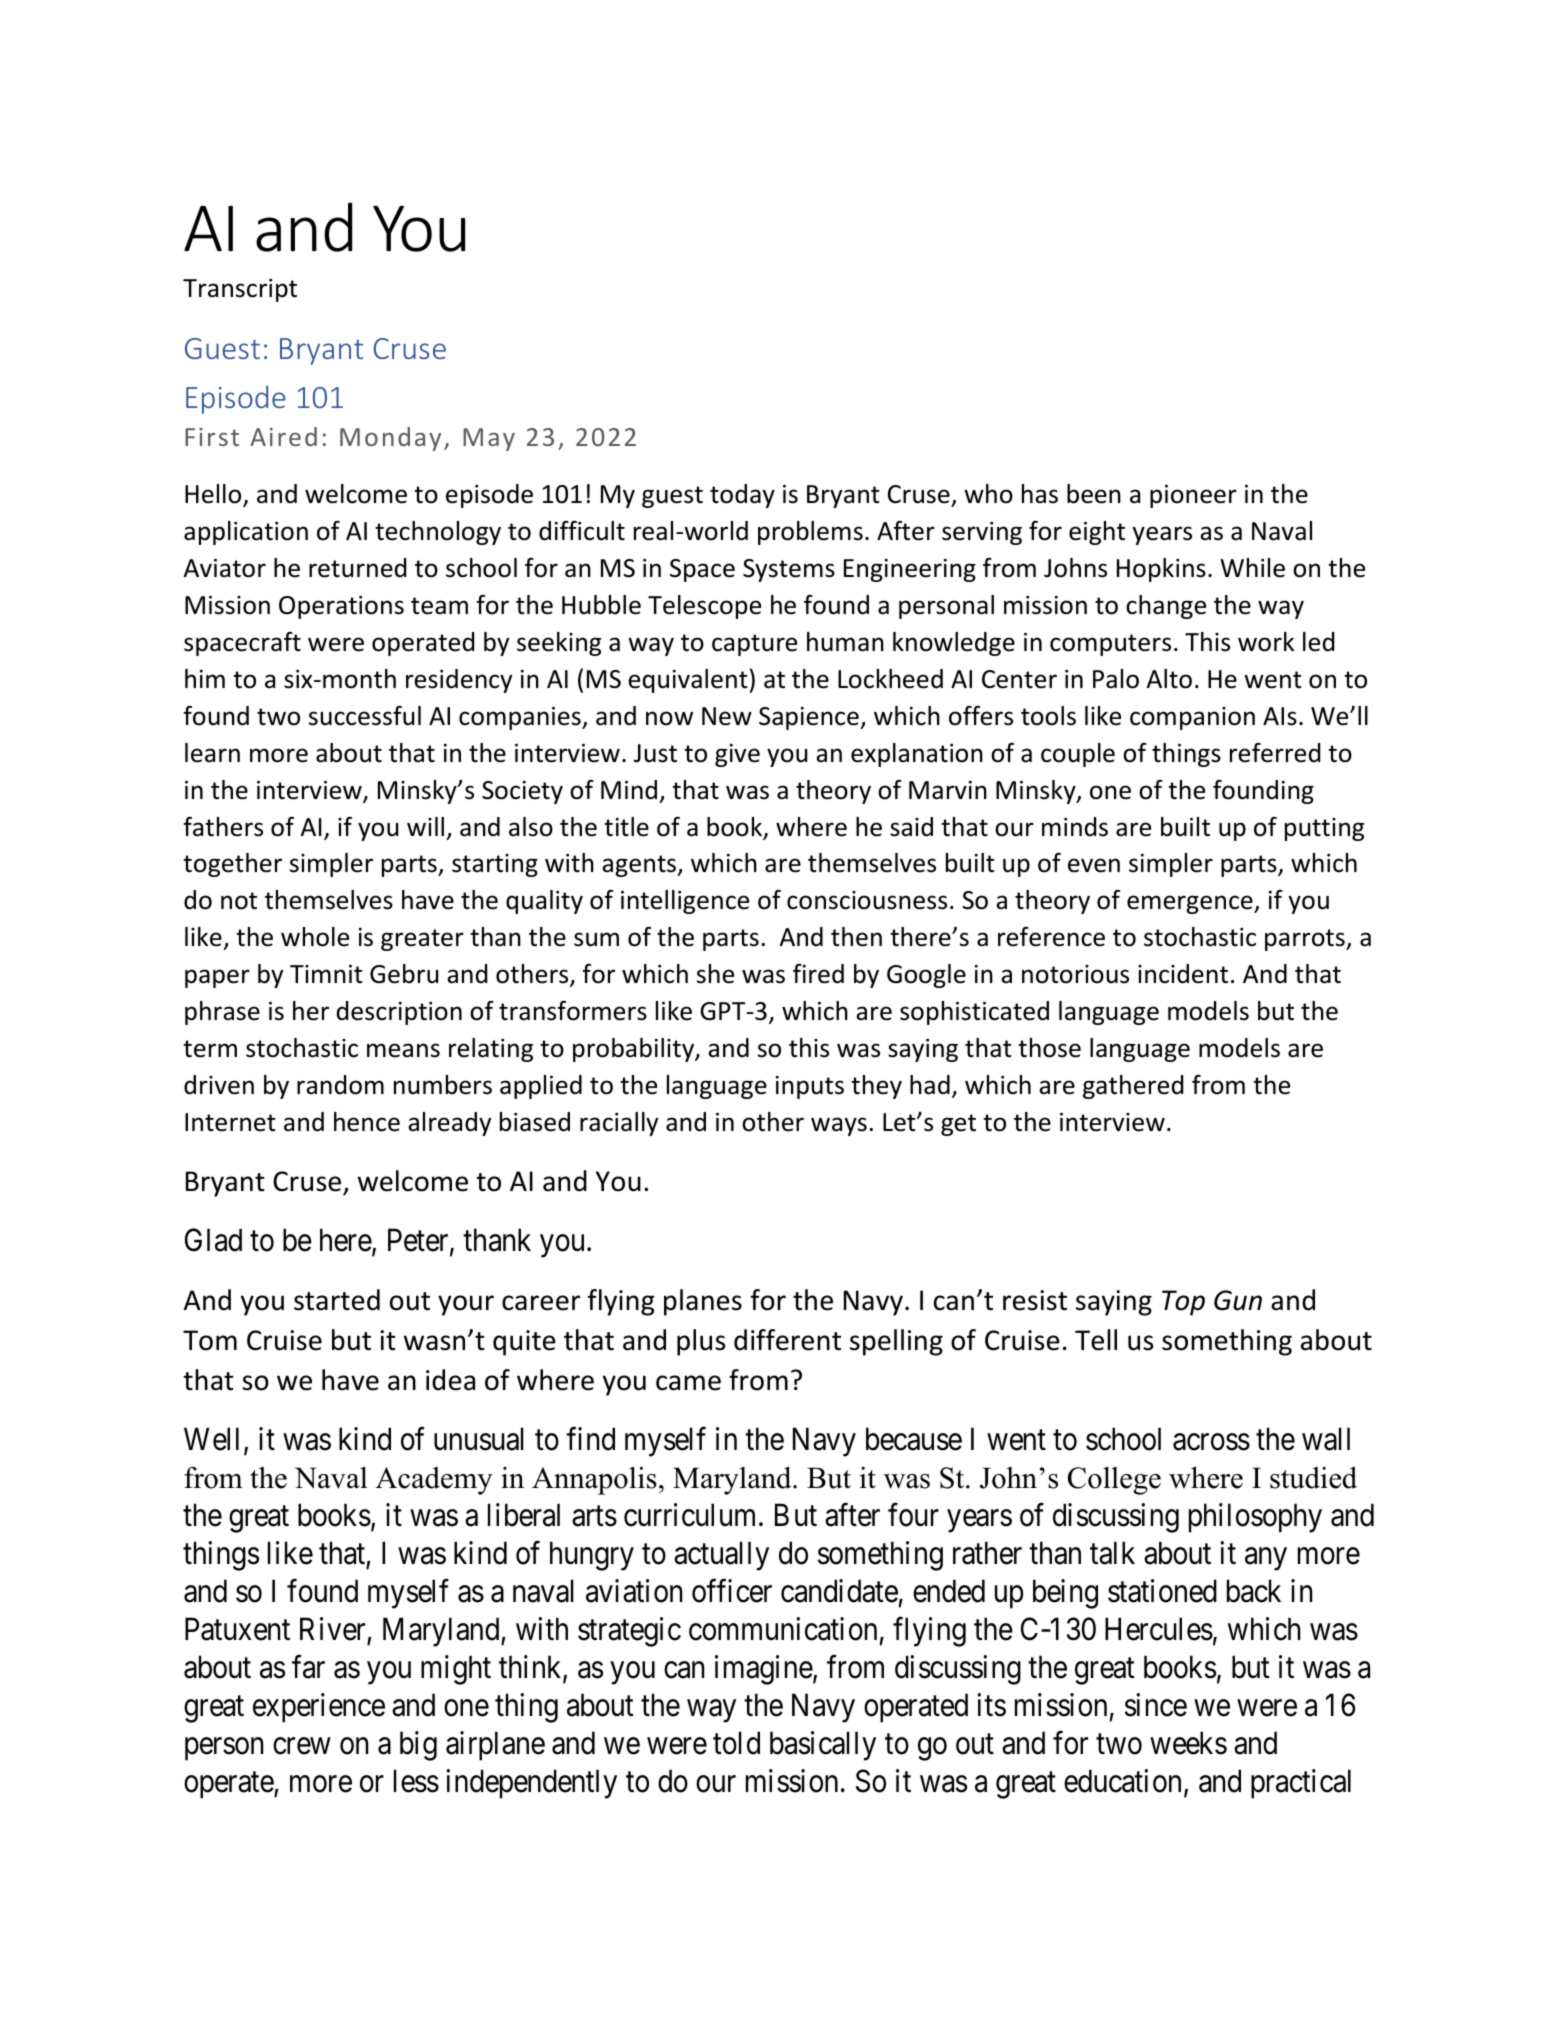 Image resolution: width=1558 pixels, height=2017 pixels. Describe the element at coordinates (1193, 496) in the screenshot. I see `pioneer` at that location.
